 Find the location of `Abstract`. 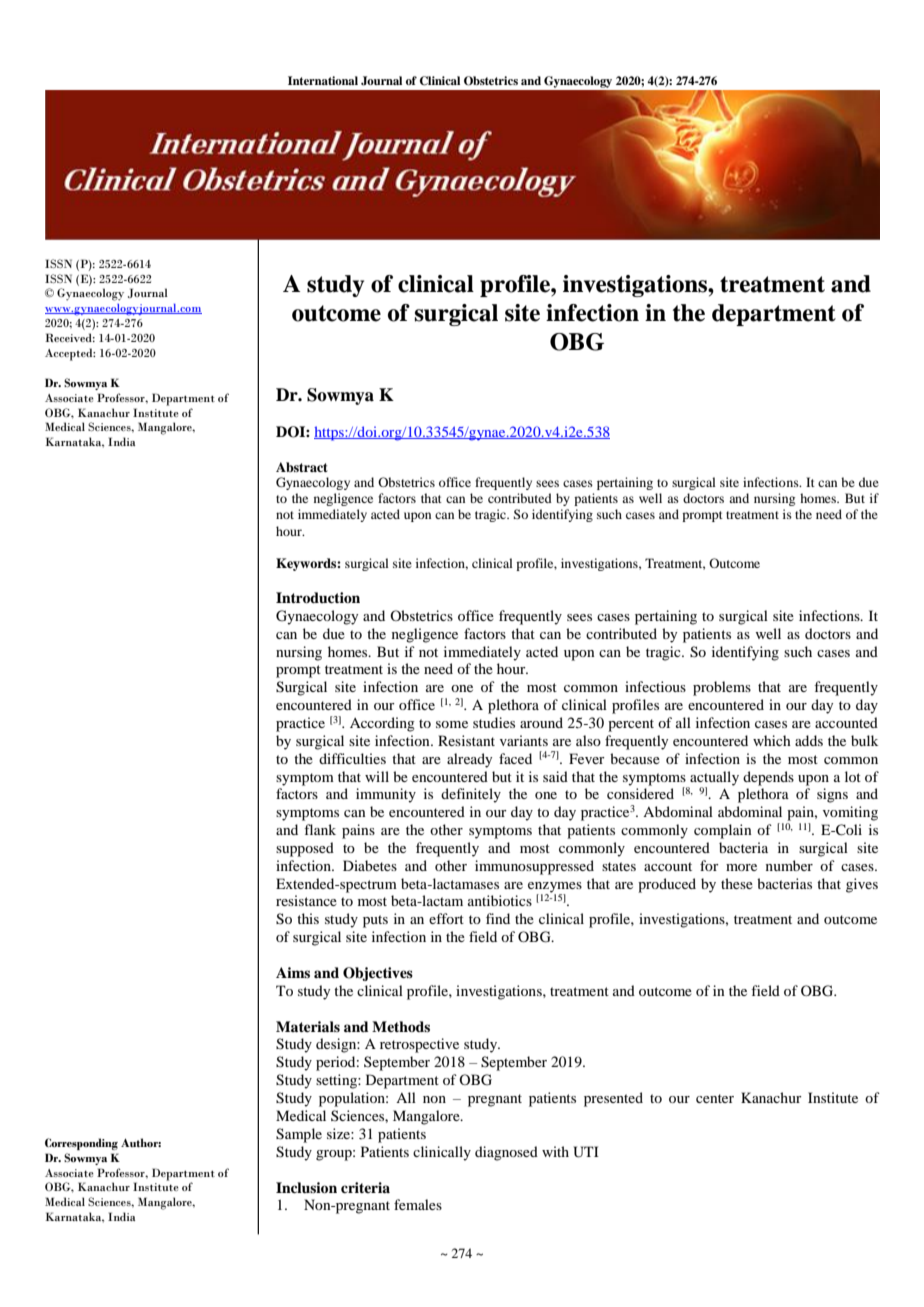

Abstract is located at coordinates (302, 467).
